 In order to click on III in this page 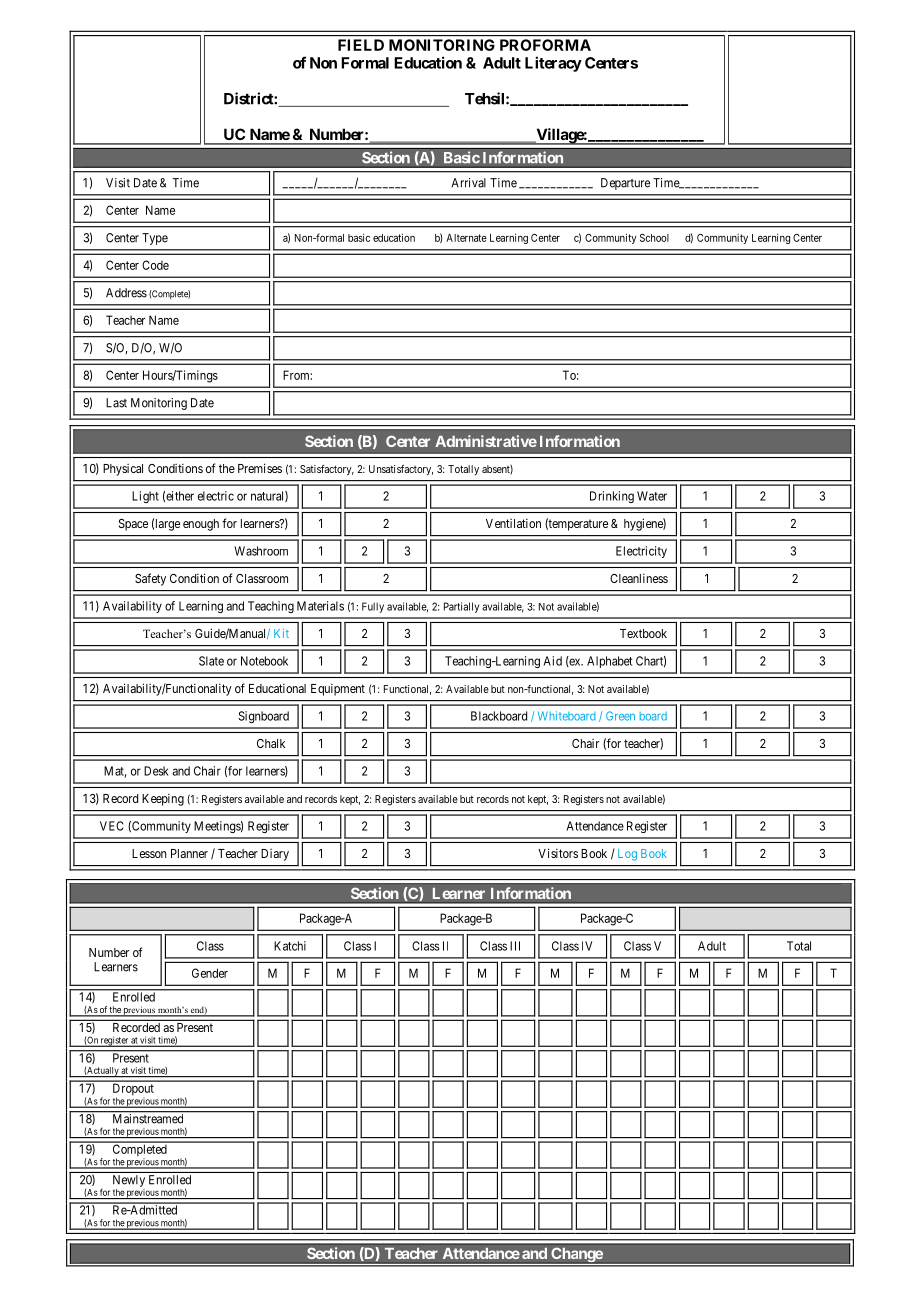, I will do `click(515, 946)`.
